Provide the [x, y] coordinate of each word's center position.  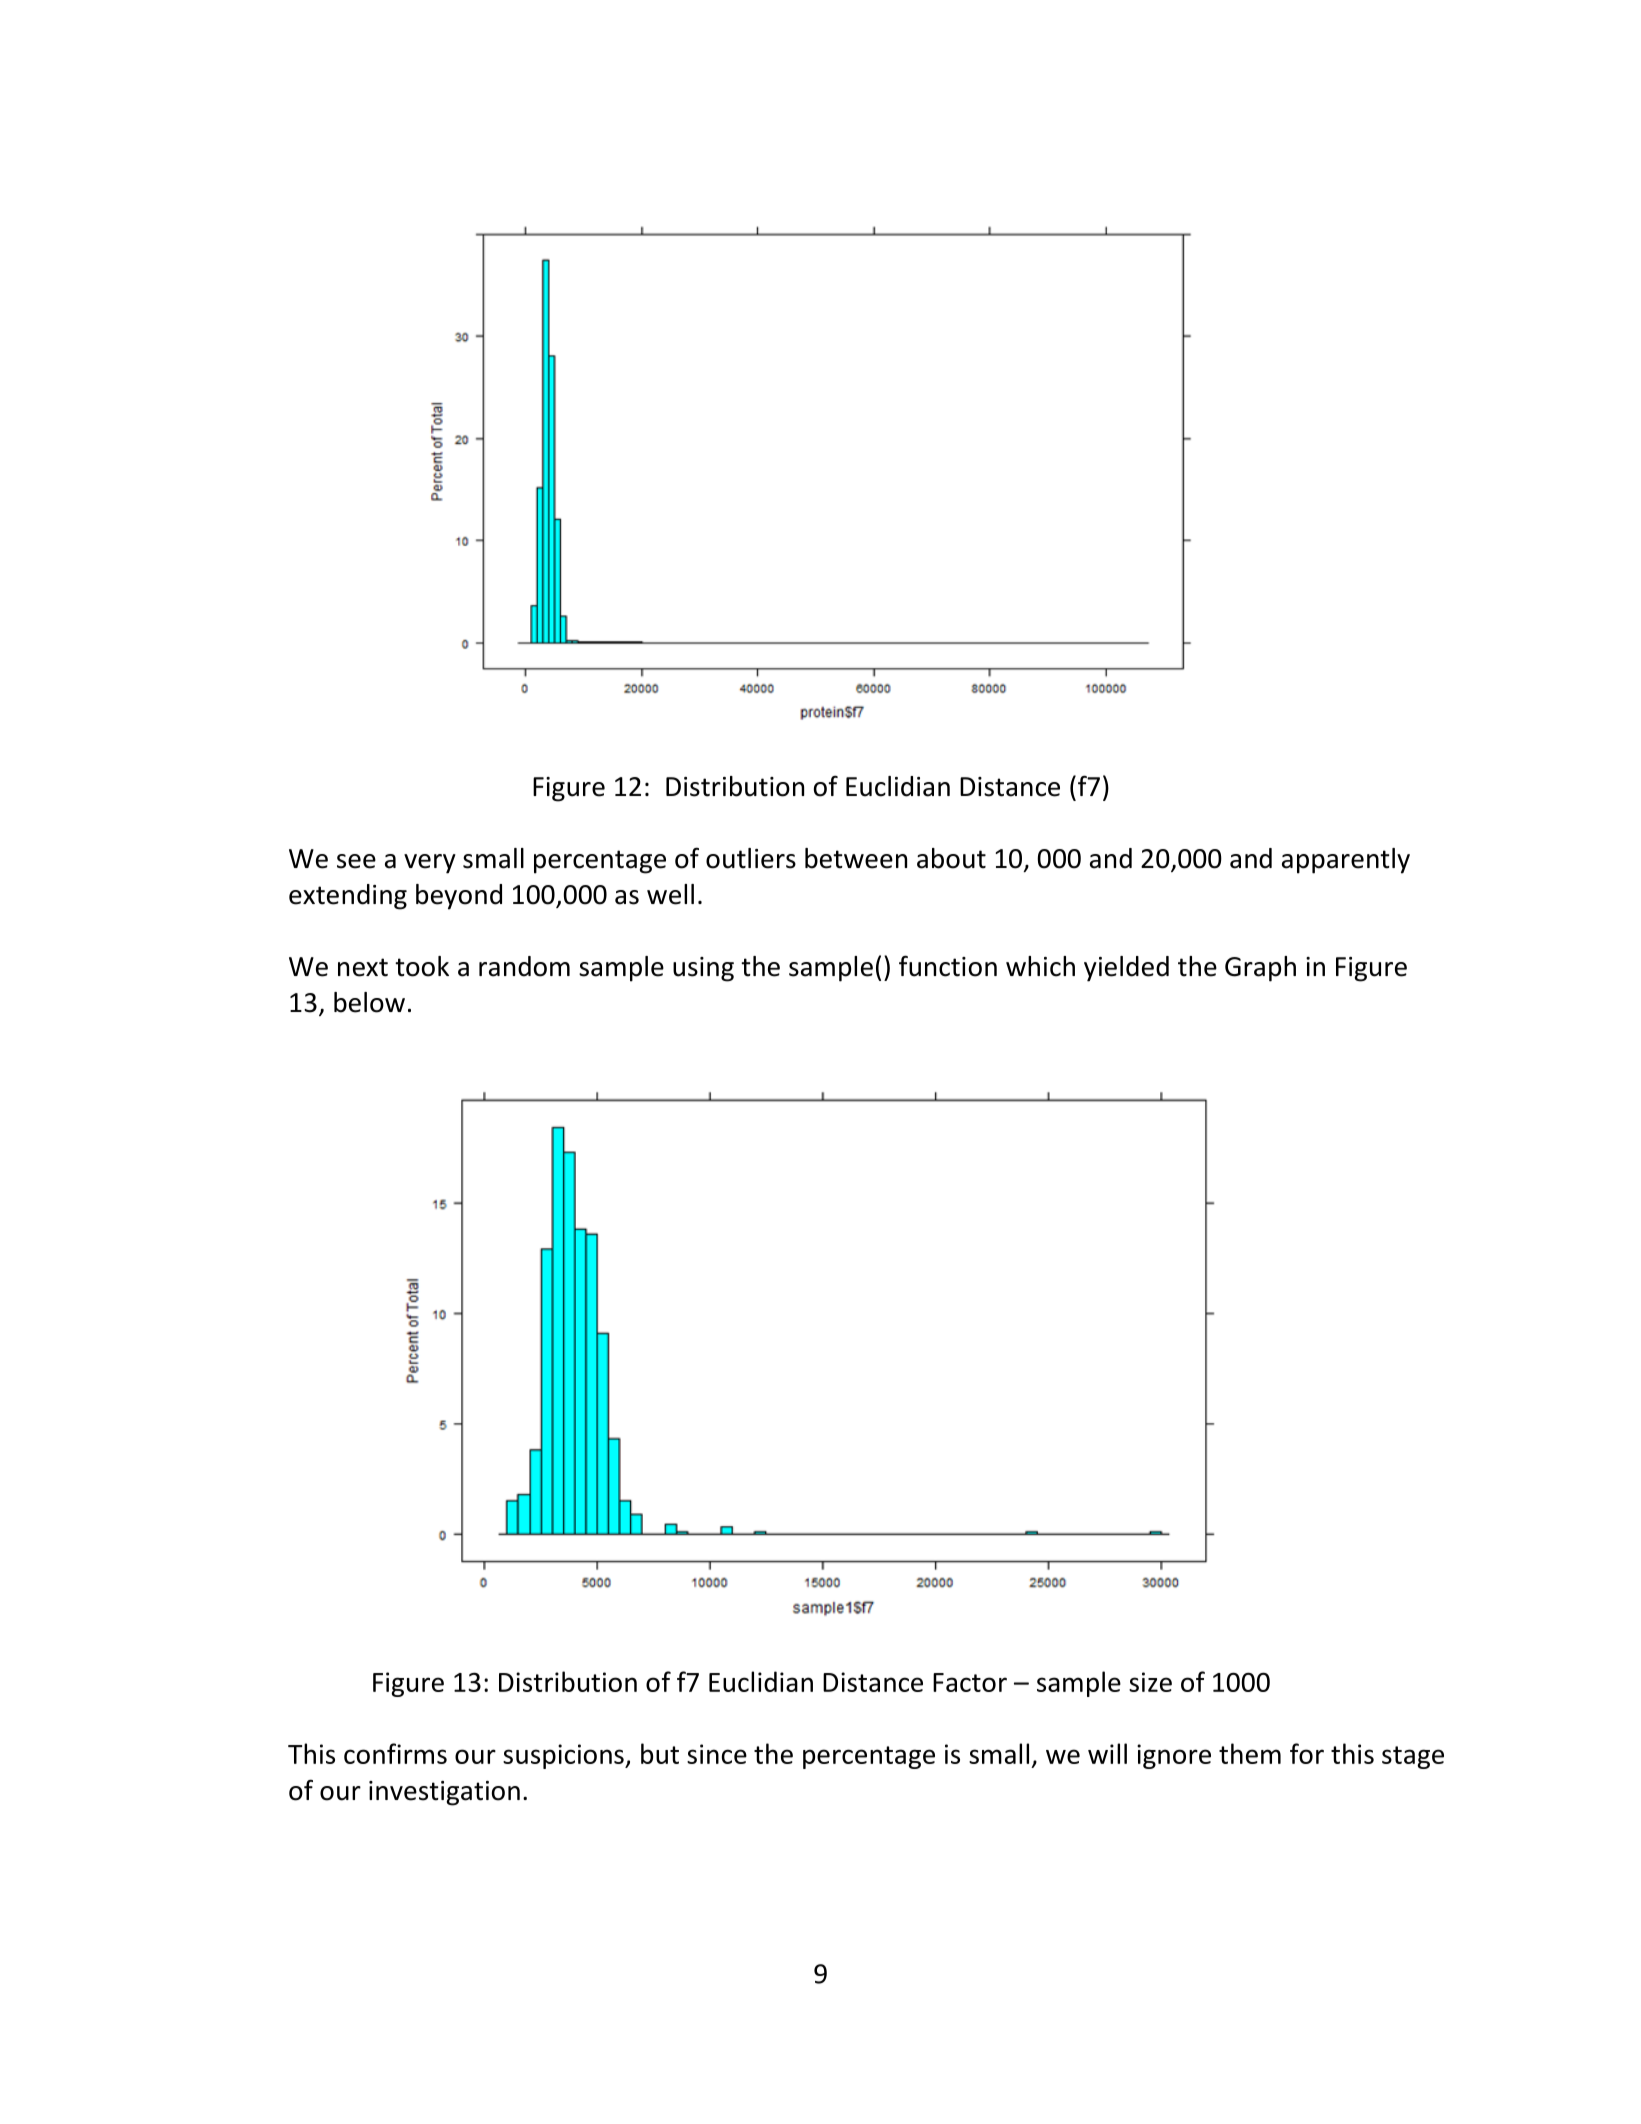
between [856, 858]
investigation [444, 1793]
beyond [459, 897]
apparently [1346, 861]
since [717, 1754]
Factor [970, 1682]
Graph [1260, 969]
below [369, 1002]
